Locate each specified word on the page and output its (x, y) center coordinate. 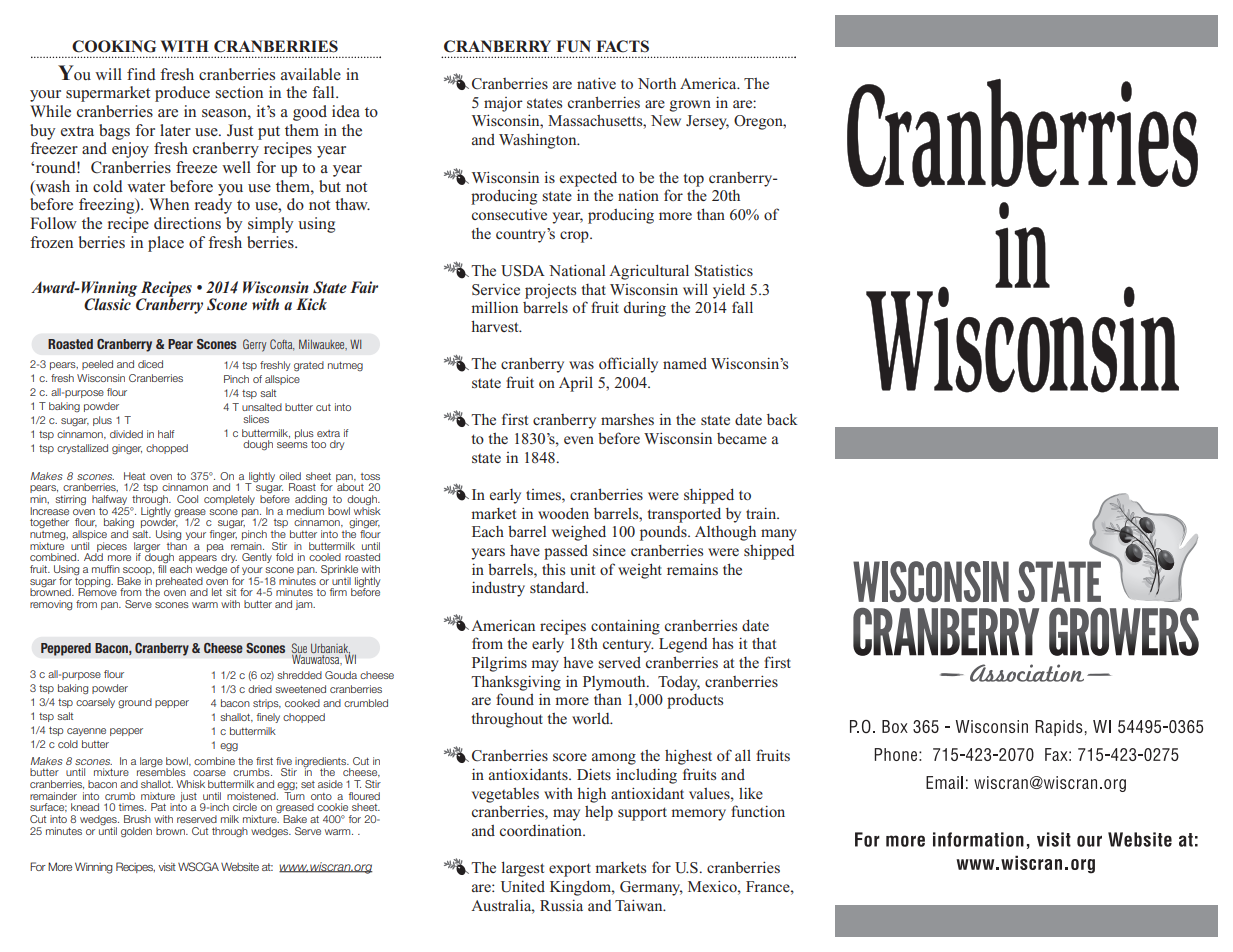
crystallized (82, 449)
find (141, 74)
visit (167, 867)
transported (684, 515)
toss (370, 476)
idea (346, 111)
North (657, 83)
